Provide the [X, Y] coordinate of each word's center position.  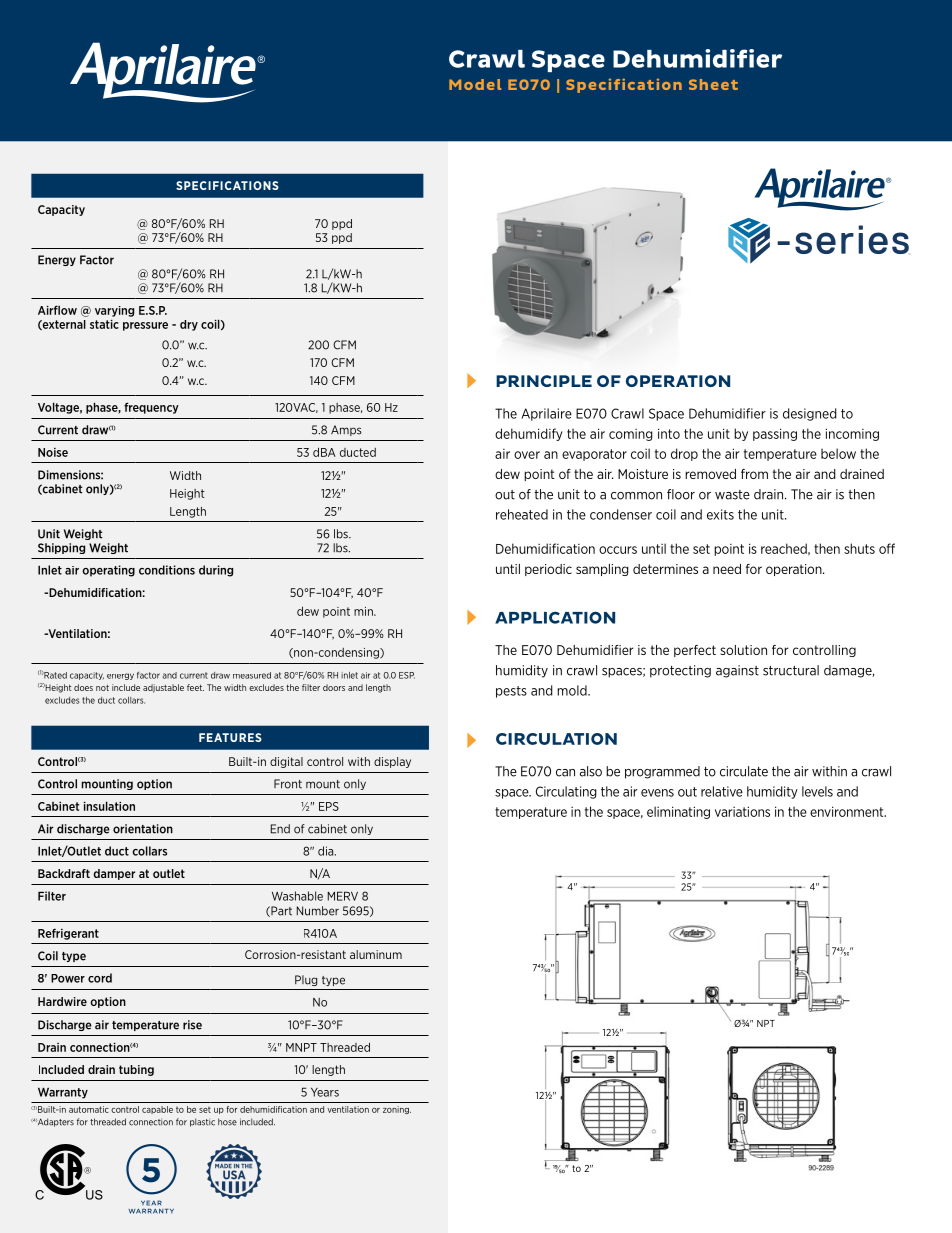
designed [810, 414]
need [727, 569]
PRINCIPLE [544, 381]
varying [114, 311]
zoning [397, 1110]
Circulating [566, 792]
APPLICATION [555, 617]
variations [742, 811]
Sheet [713, 84]
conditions [167, 570]
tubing [136, 1070]
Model [475, 84]
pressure [145, 326]
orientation [143, 829]
